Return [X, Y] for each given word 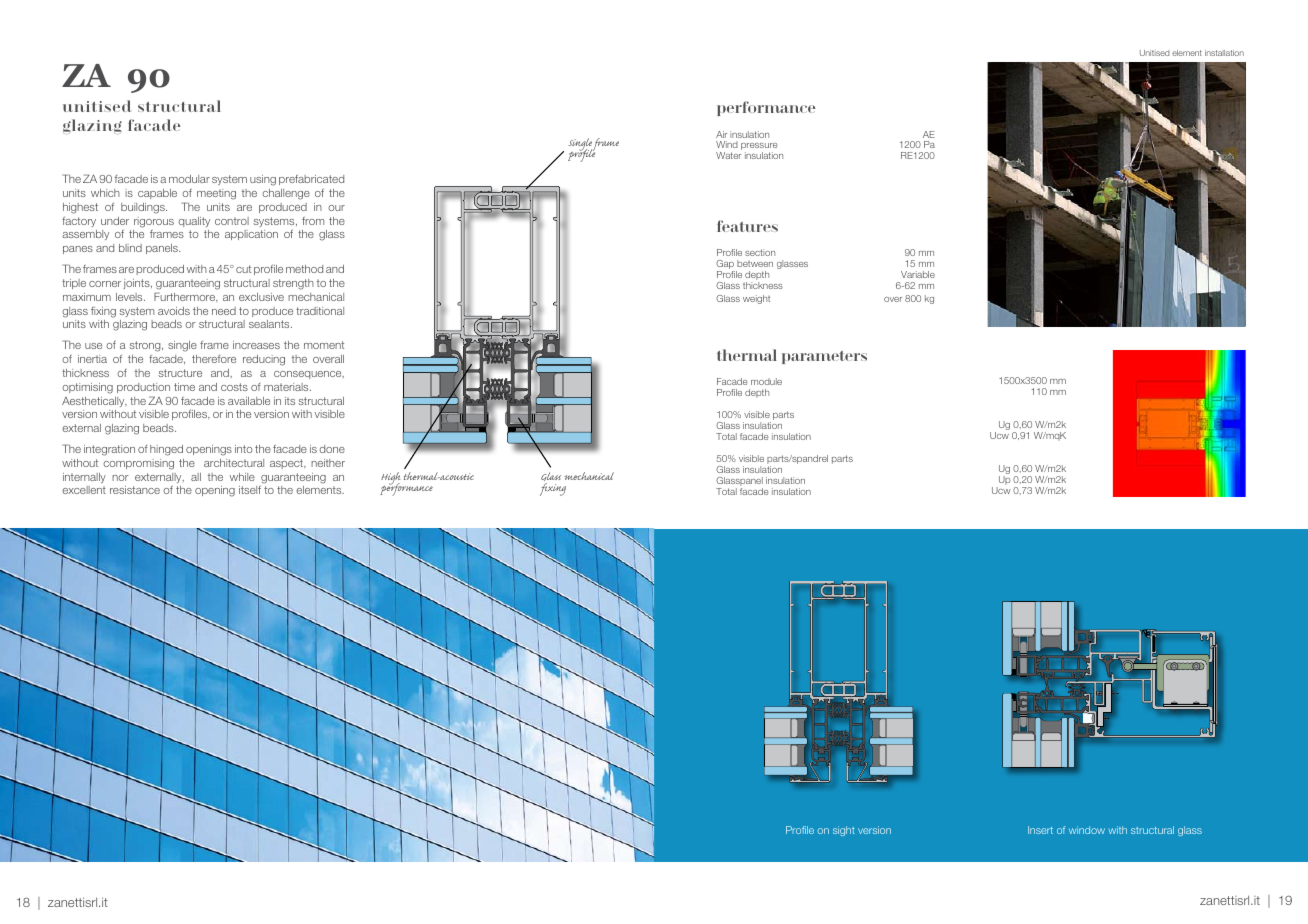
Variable [918, 274]
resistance [135, 490]
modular [189, 179]
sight [844, 831]
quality [194, 222]
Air [721, 134]
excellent [84, 490]
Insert [1040, 830]
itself [250, 490]
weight [756, 299]
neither [328, 463]
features [747, 226]
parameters [824, 357]
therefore [214, 359]
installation [1224, 53]
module [766, 381]
